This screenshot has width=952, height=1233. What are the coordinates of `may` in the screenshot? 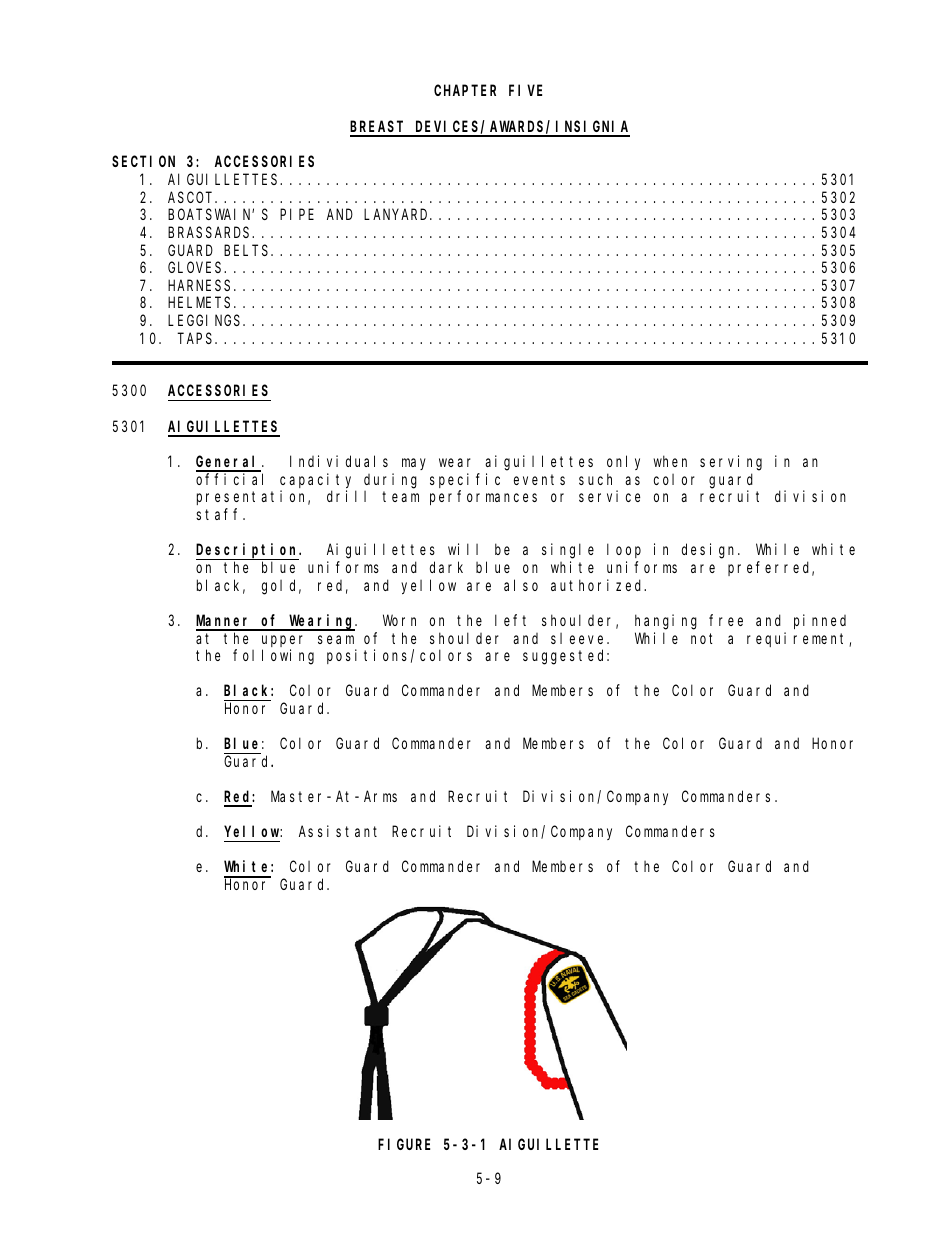 It's located at (414, 464).
